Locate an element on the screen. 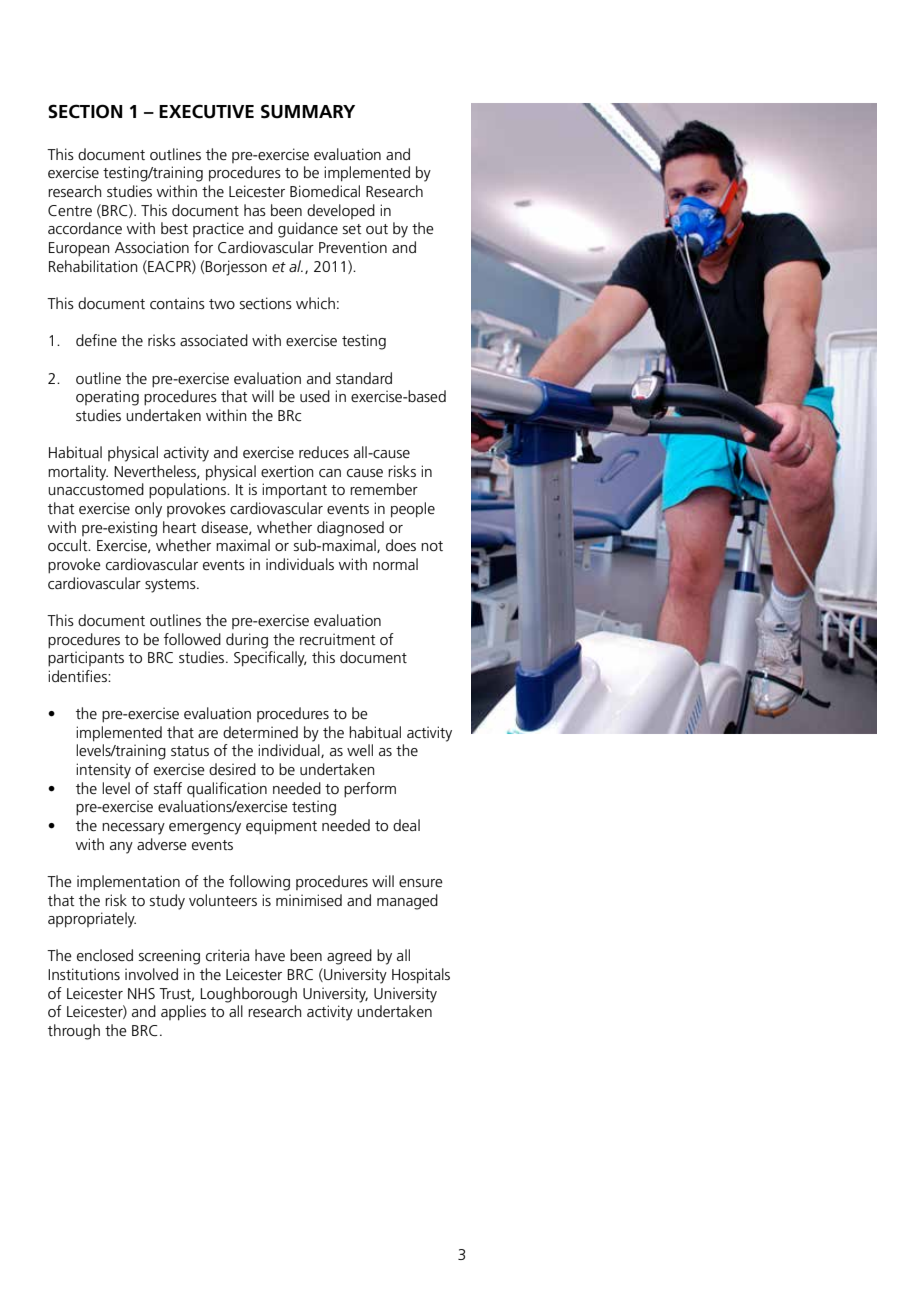  Centre is located at coordinates (70, 210).
